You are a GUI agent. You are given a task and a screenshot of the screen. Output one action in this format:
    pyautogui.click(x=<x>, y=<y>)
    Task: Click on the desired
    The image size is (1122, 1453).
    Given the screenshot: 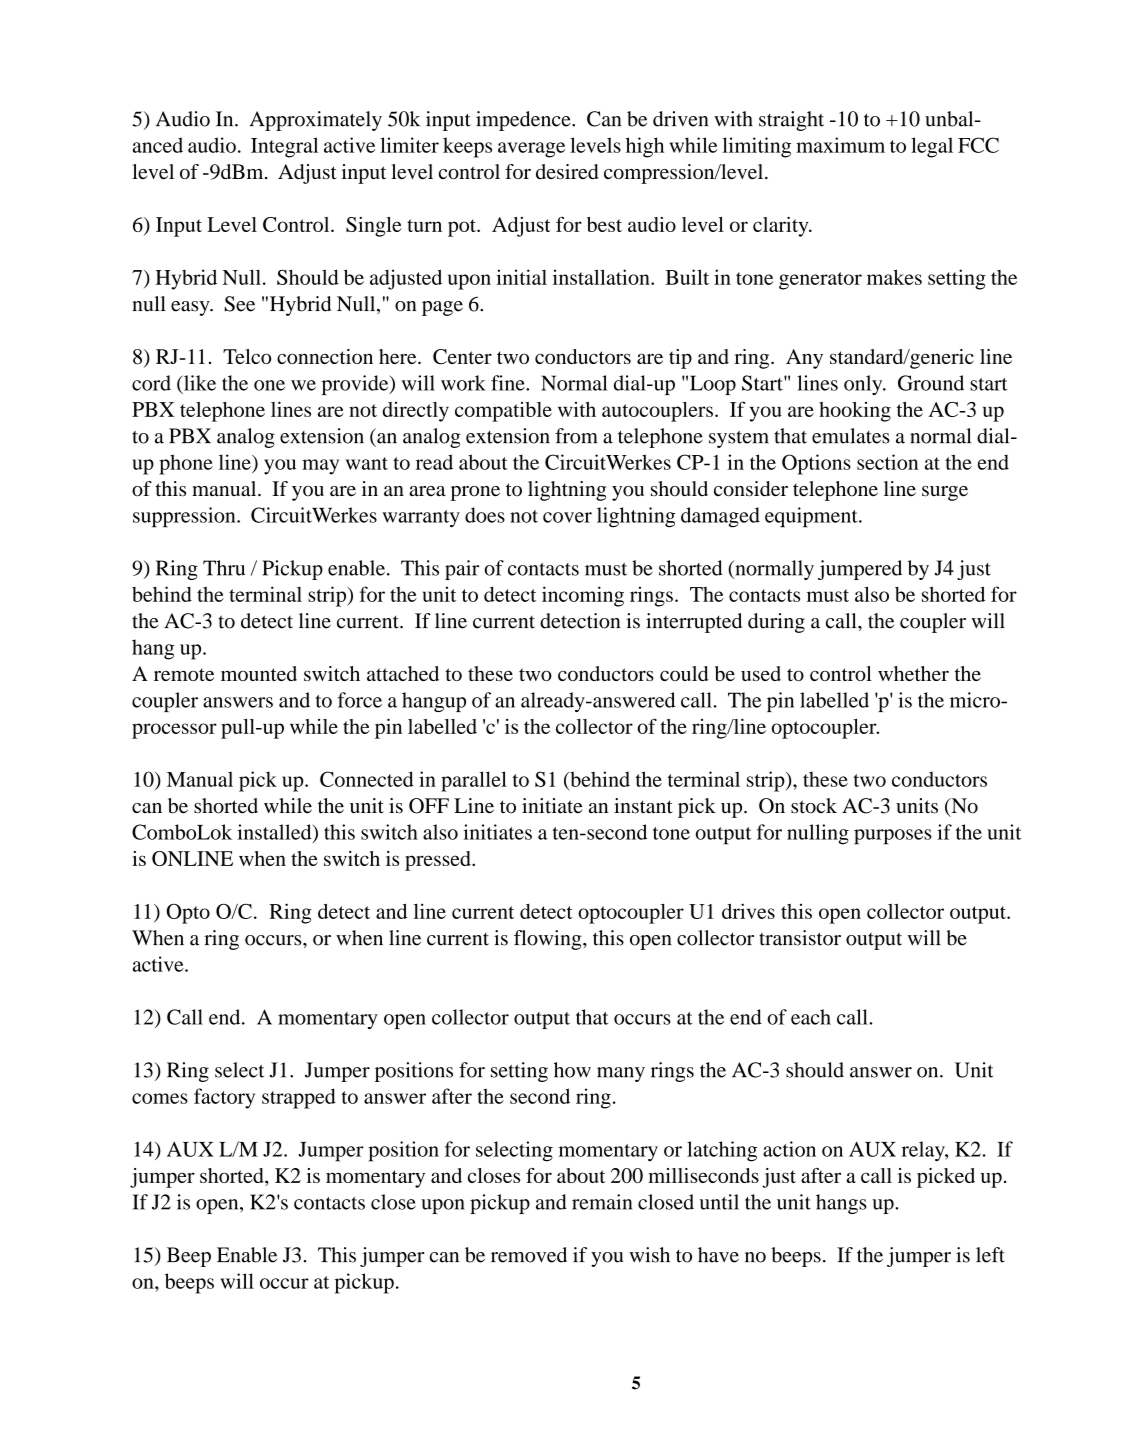 What is the action you would take?
    pyautogui.click(x=567, y=172)
